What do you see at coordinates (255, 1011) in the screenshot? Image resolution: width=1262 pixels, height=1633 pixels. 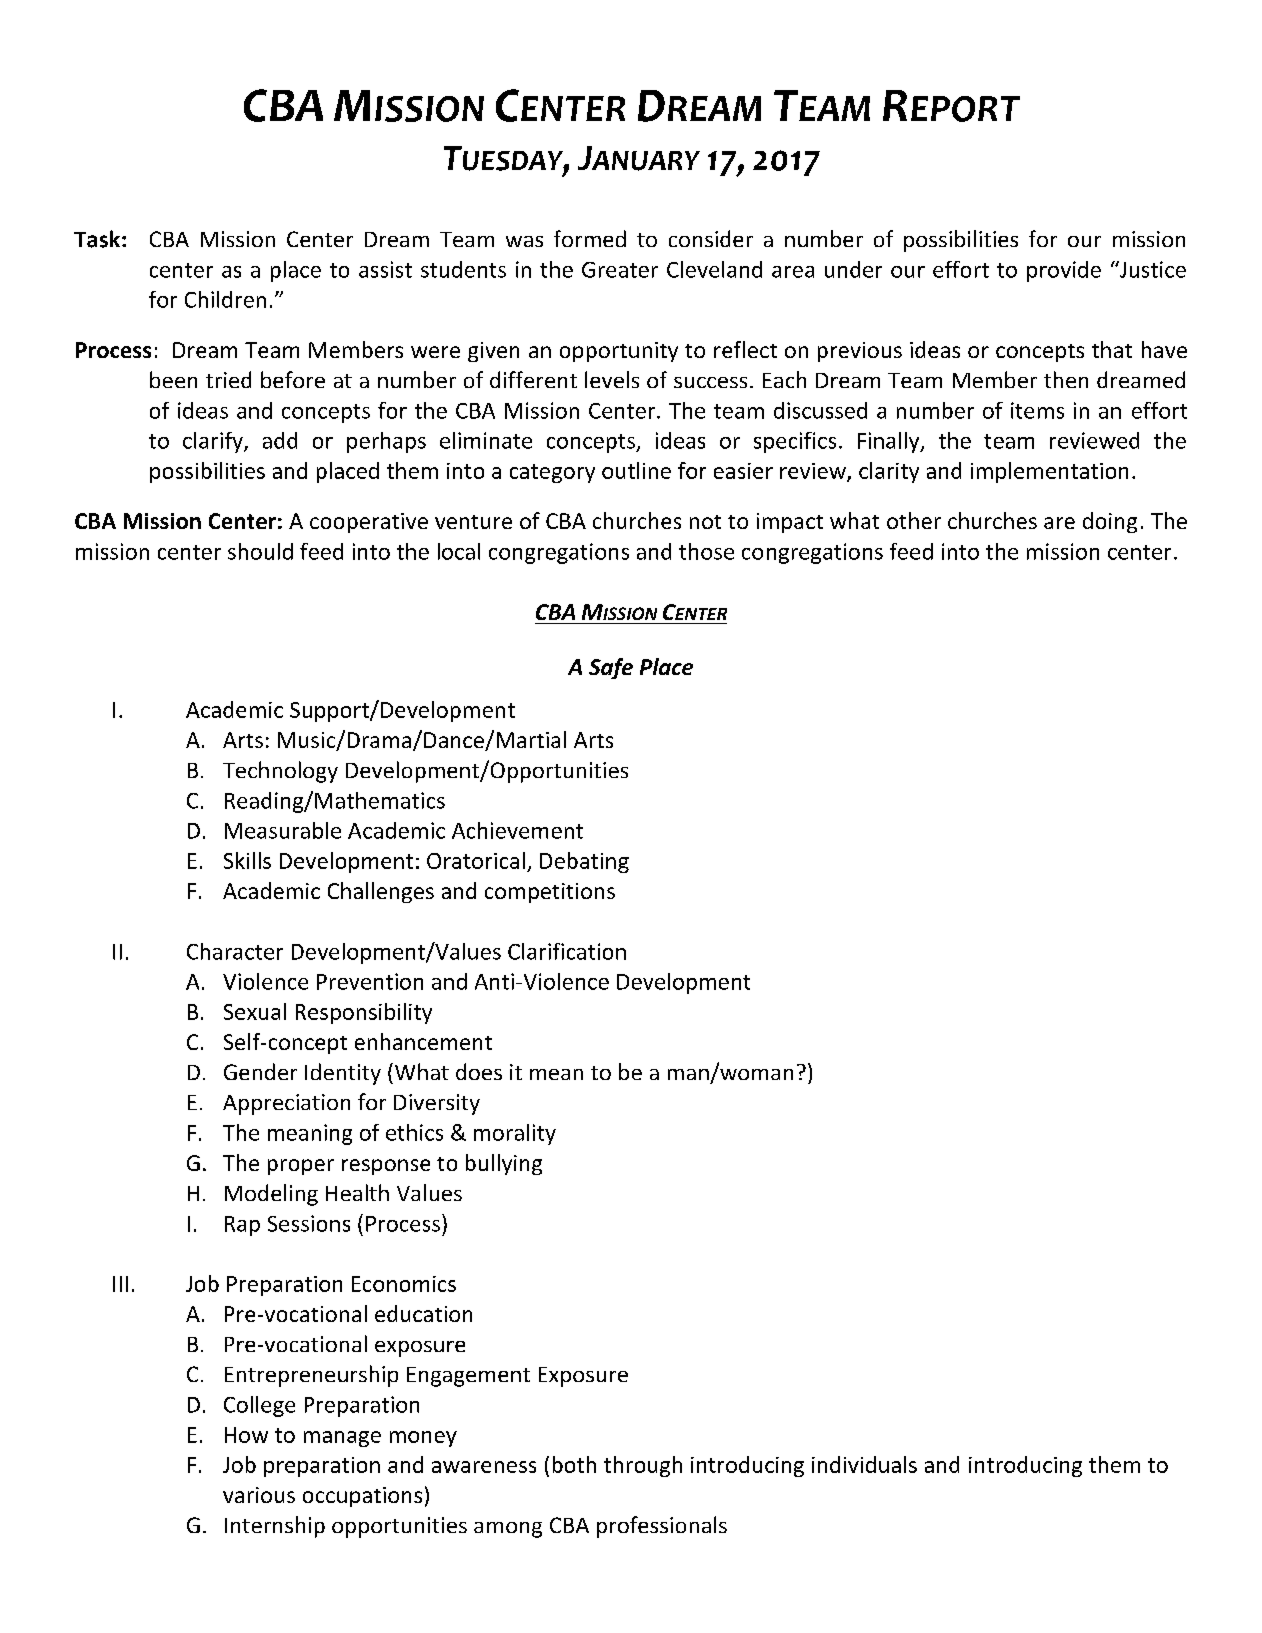 I see `Sexual` at bounding box center [255, 1011].
